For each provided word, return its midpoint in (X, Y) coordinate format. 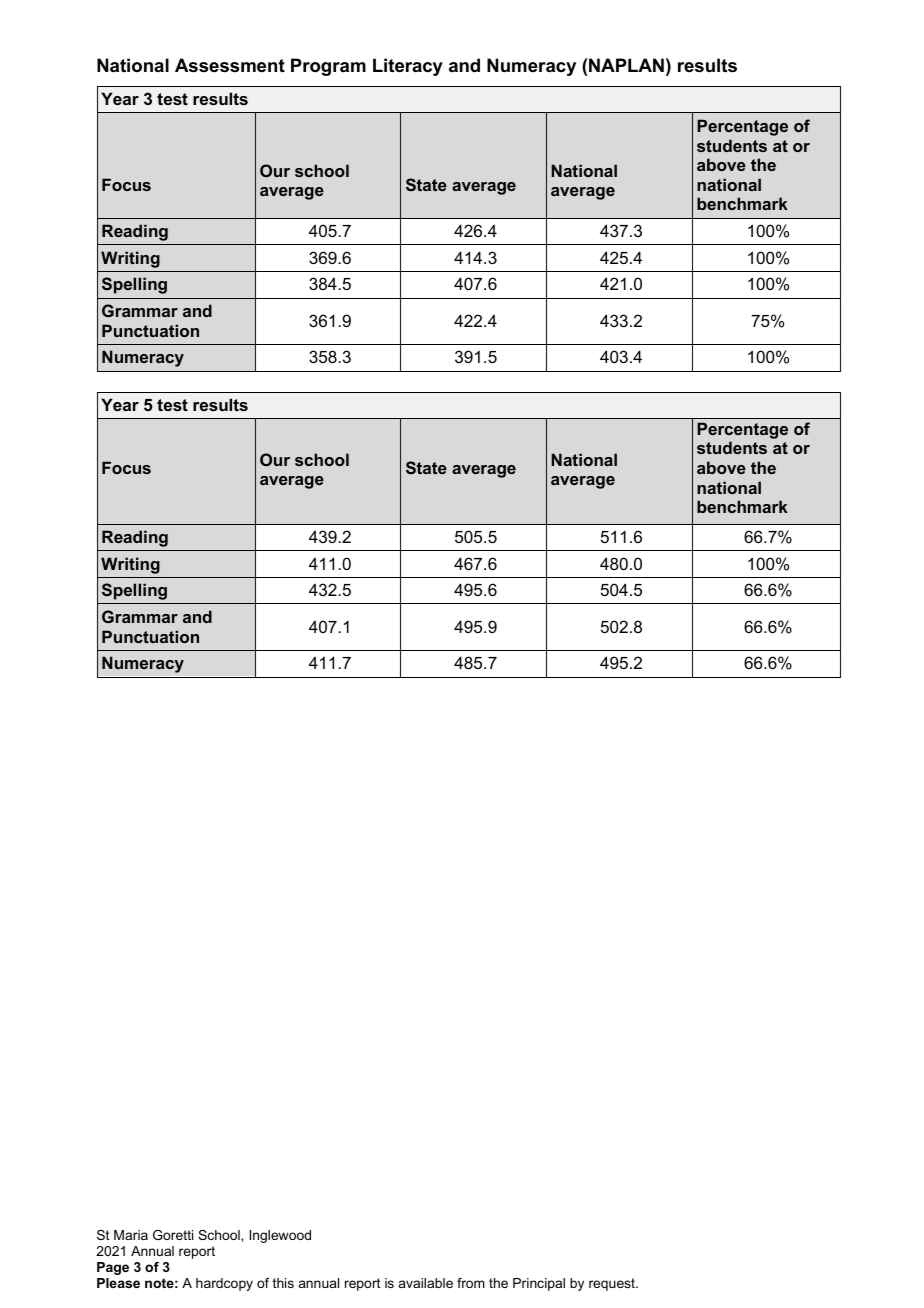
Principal (539, 1284)
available (426, 1283)
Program (328, 67)
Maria (131, 1235)
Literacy (408, 67)
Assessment (230, 65)
